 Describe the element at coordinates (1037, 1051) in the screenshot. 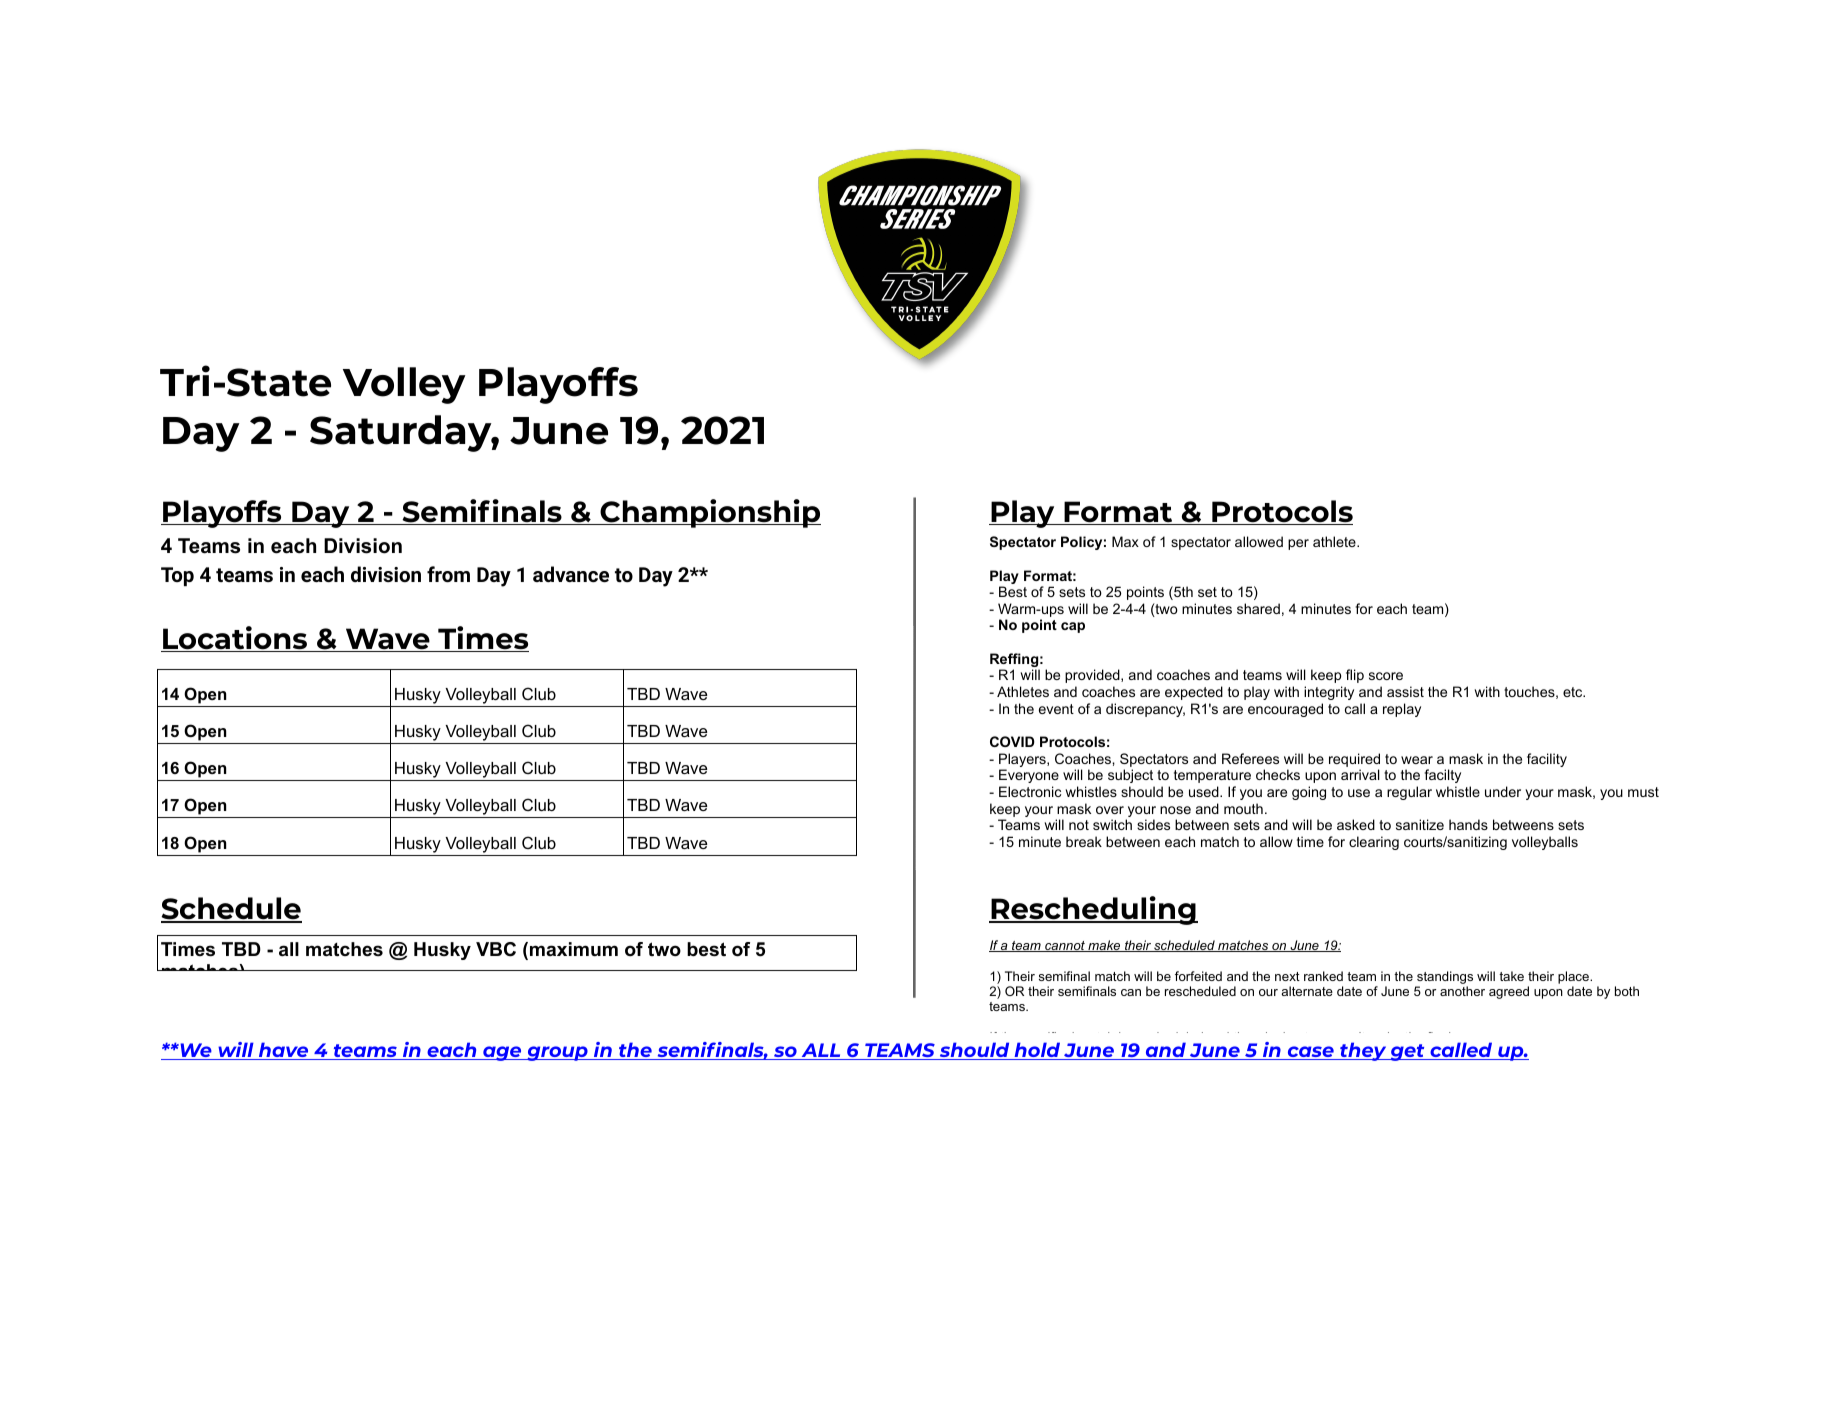

I see `hold` at that location.
